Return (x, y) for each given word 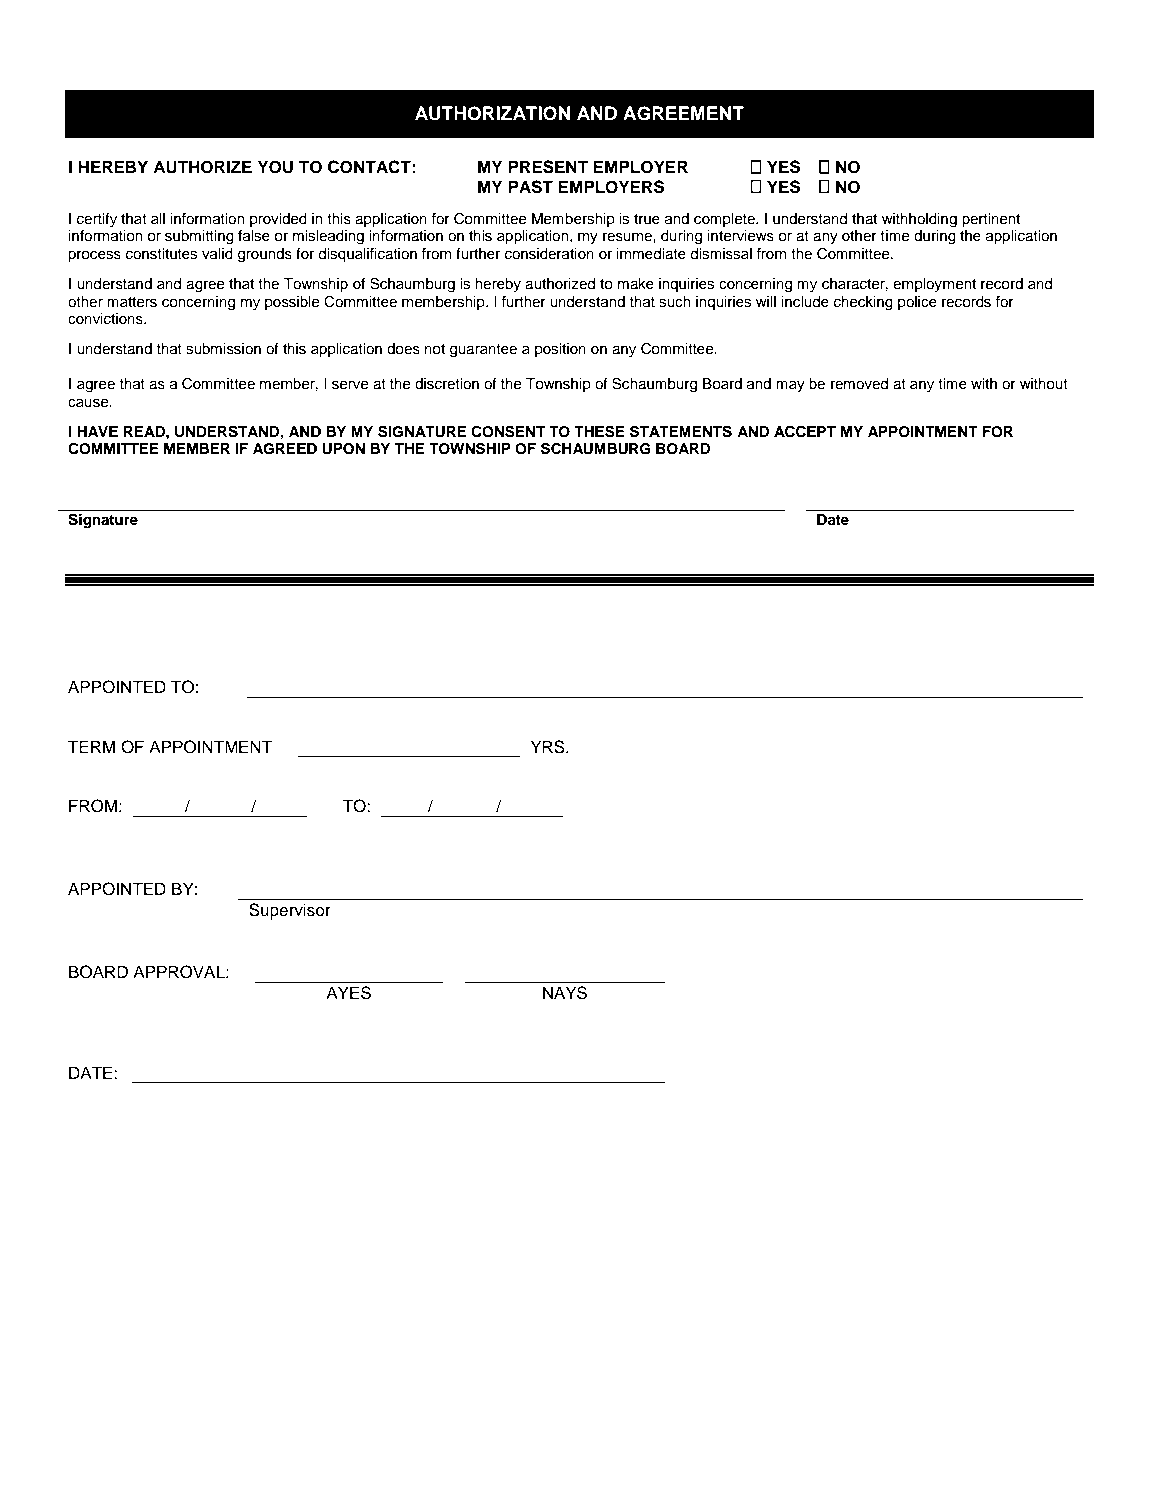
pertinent (991, 220)
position (560, 350)
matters (132, 302)
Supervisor (290, 911)
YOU (275, 167)
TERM (91, 746)
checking (863, 303)
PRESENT (548, 167)
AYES (348, 993)
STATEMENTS (681, 431)
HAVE (97, 431)
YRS (549, 747)
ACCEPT (805, 432)
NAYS (565, 993)
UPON (343, 449)
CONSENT (508, 431)
